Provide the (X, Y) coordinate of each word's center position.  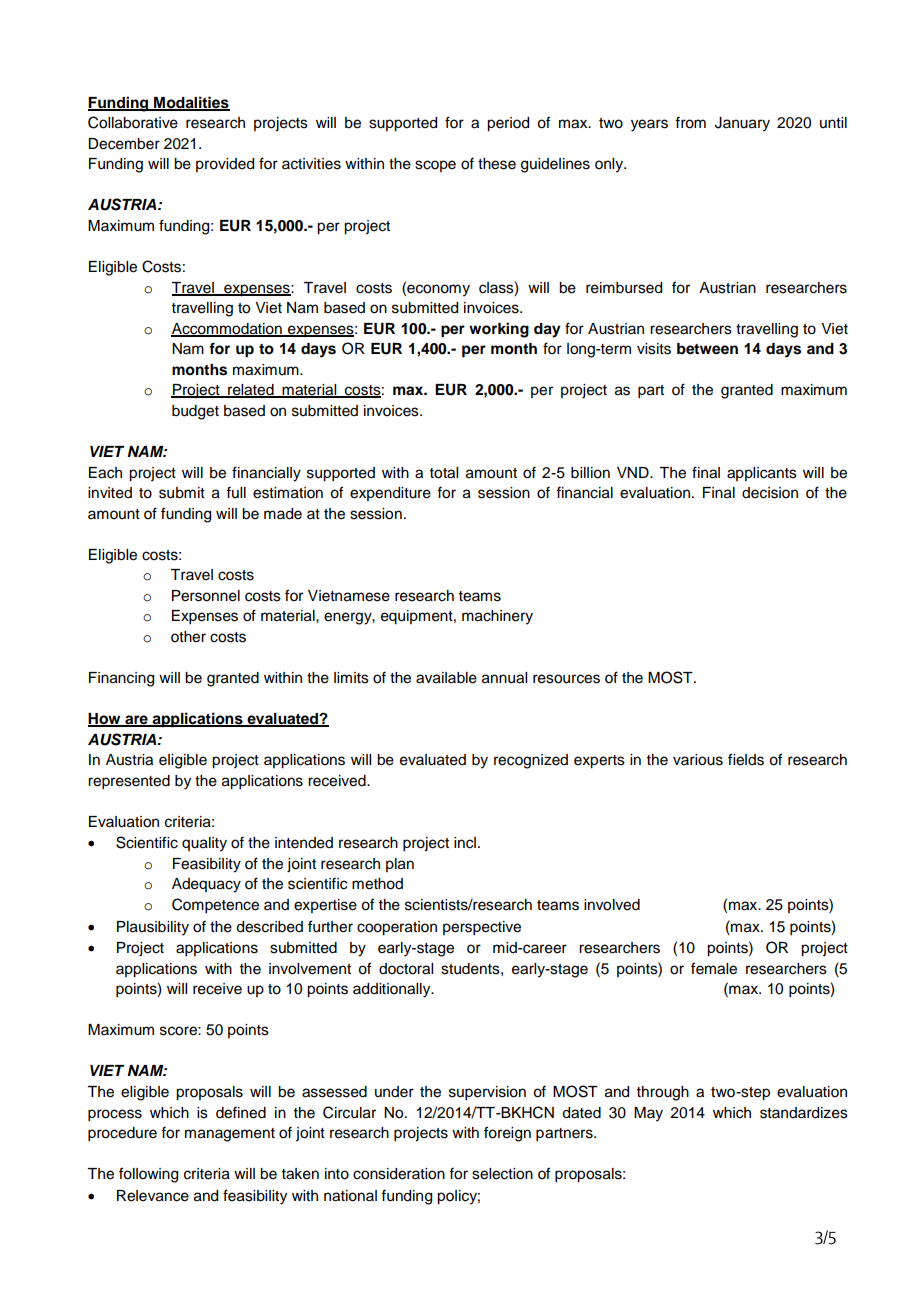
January (742, 124)
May (648, 1114)
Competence (215, 906)
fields (746, 759)
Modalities (191, 103)
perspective (482, 928)
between (707, 349)
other (188, 637)
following (148, 1175)
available (446, 678)
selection (502, 1174)
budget (195, 412)
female (714, 968)
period (508, 124)
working (499, 330)
